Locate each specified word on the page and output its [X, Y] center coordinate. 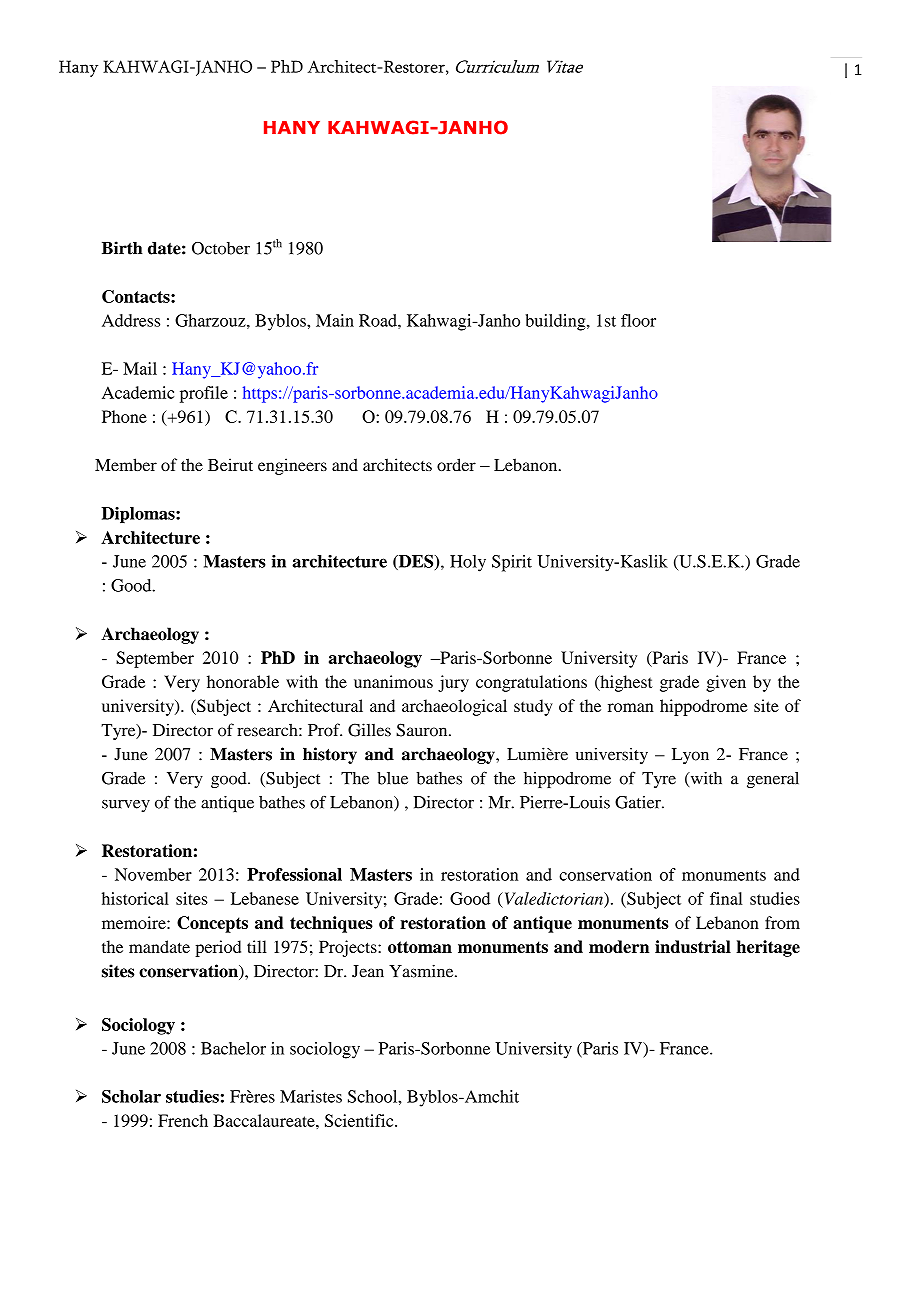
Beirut [230, 464]
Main [335, 320]
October [221, 248]
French [183, 1120]
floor [638, 320]
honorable [243, 681]
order [456, 464]
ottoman [420, 947]
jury [453, 683]
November [153, 874]
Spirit [512, 563]
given [726, 683]
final [726, 898]
